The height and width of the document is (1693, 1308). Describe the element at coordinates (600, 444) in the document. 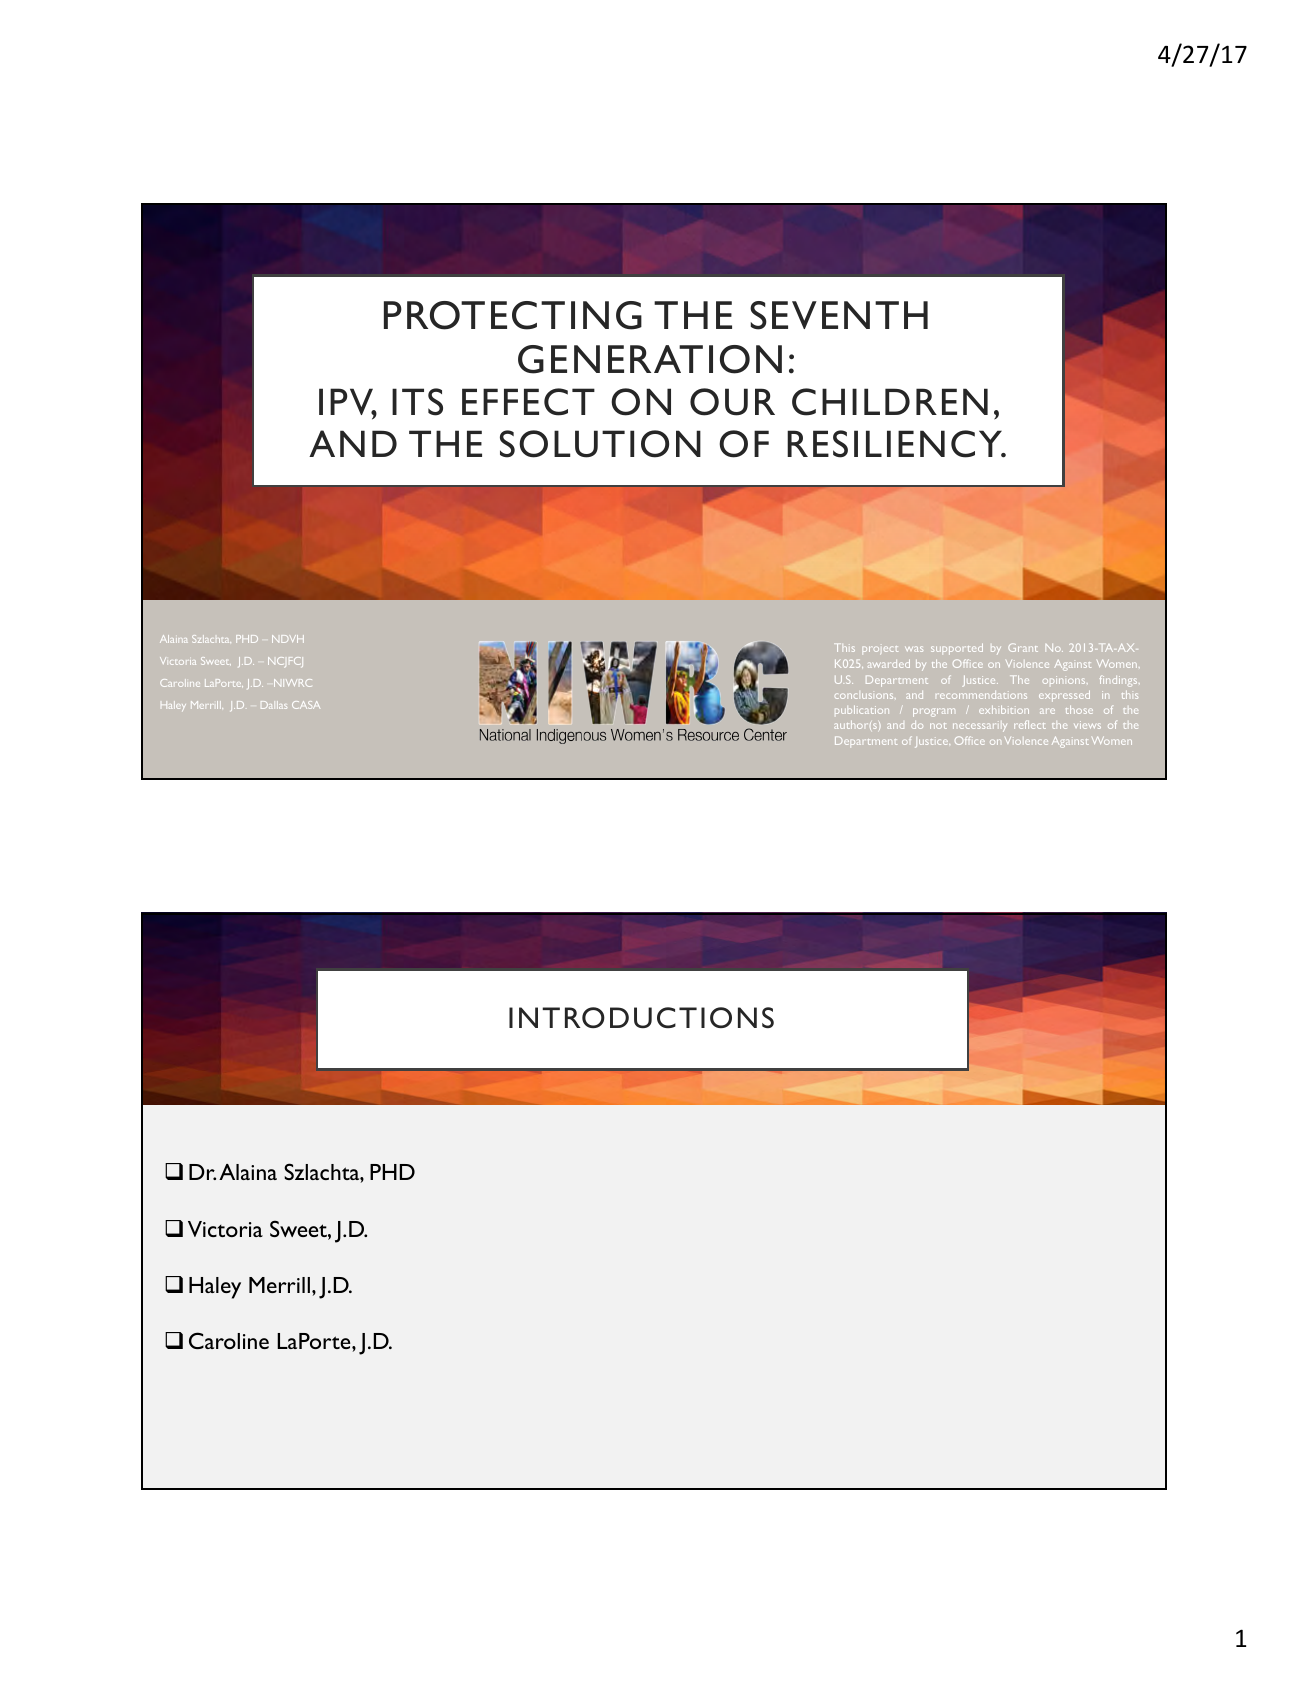

I see `SOLUTION` at that location.
